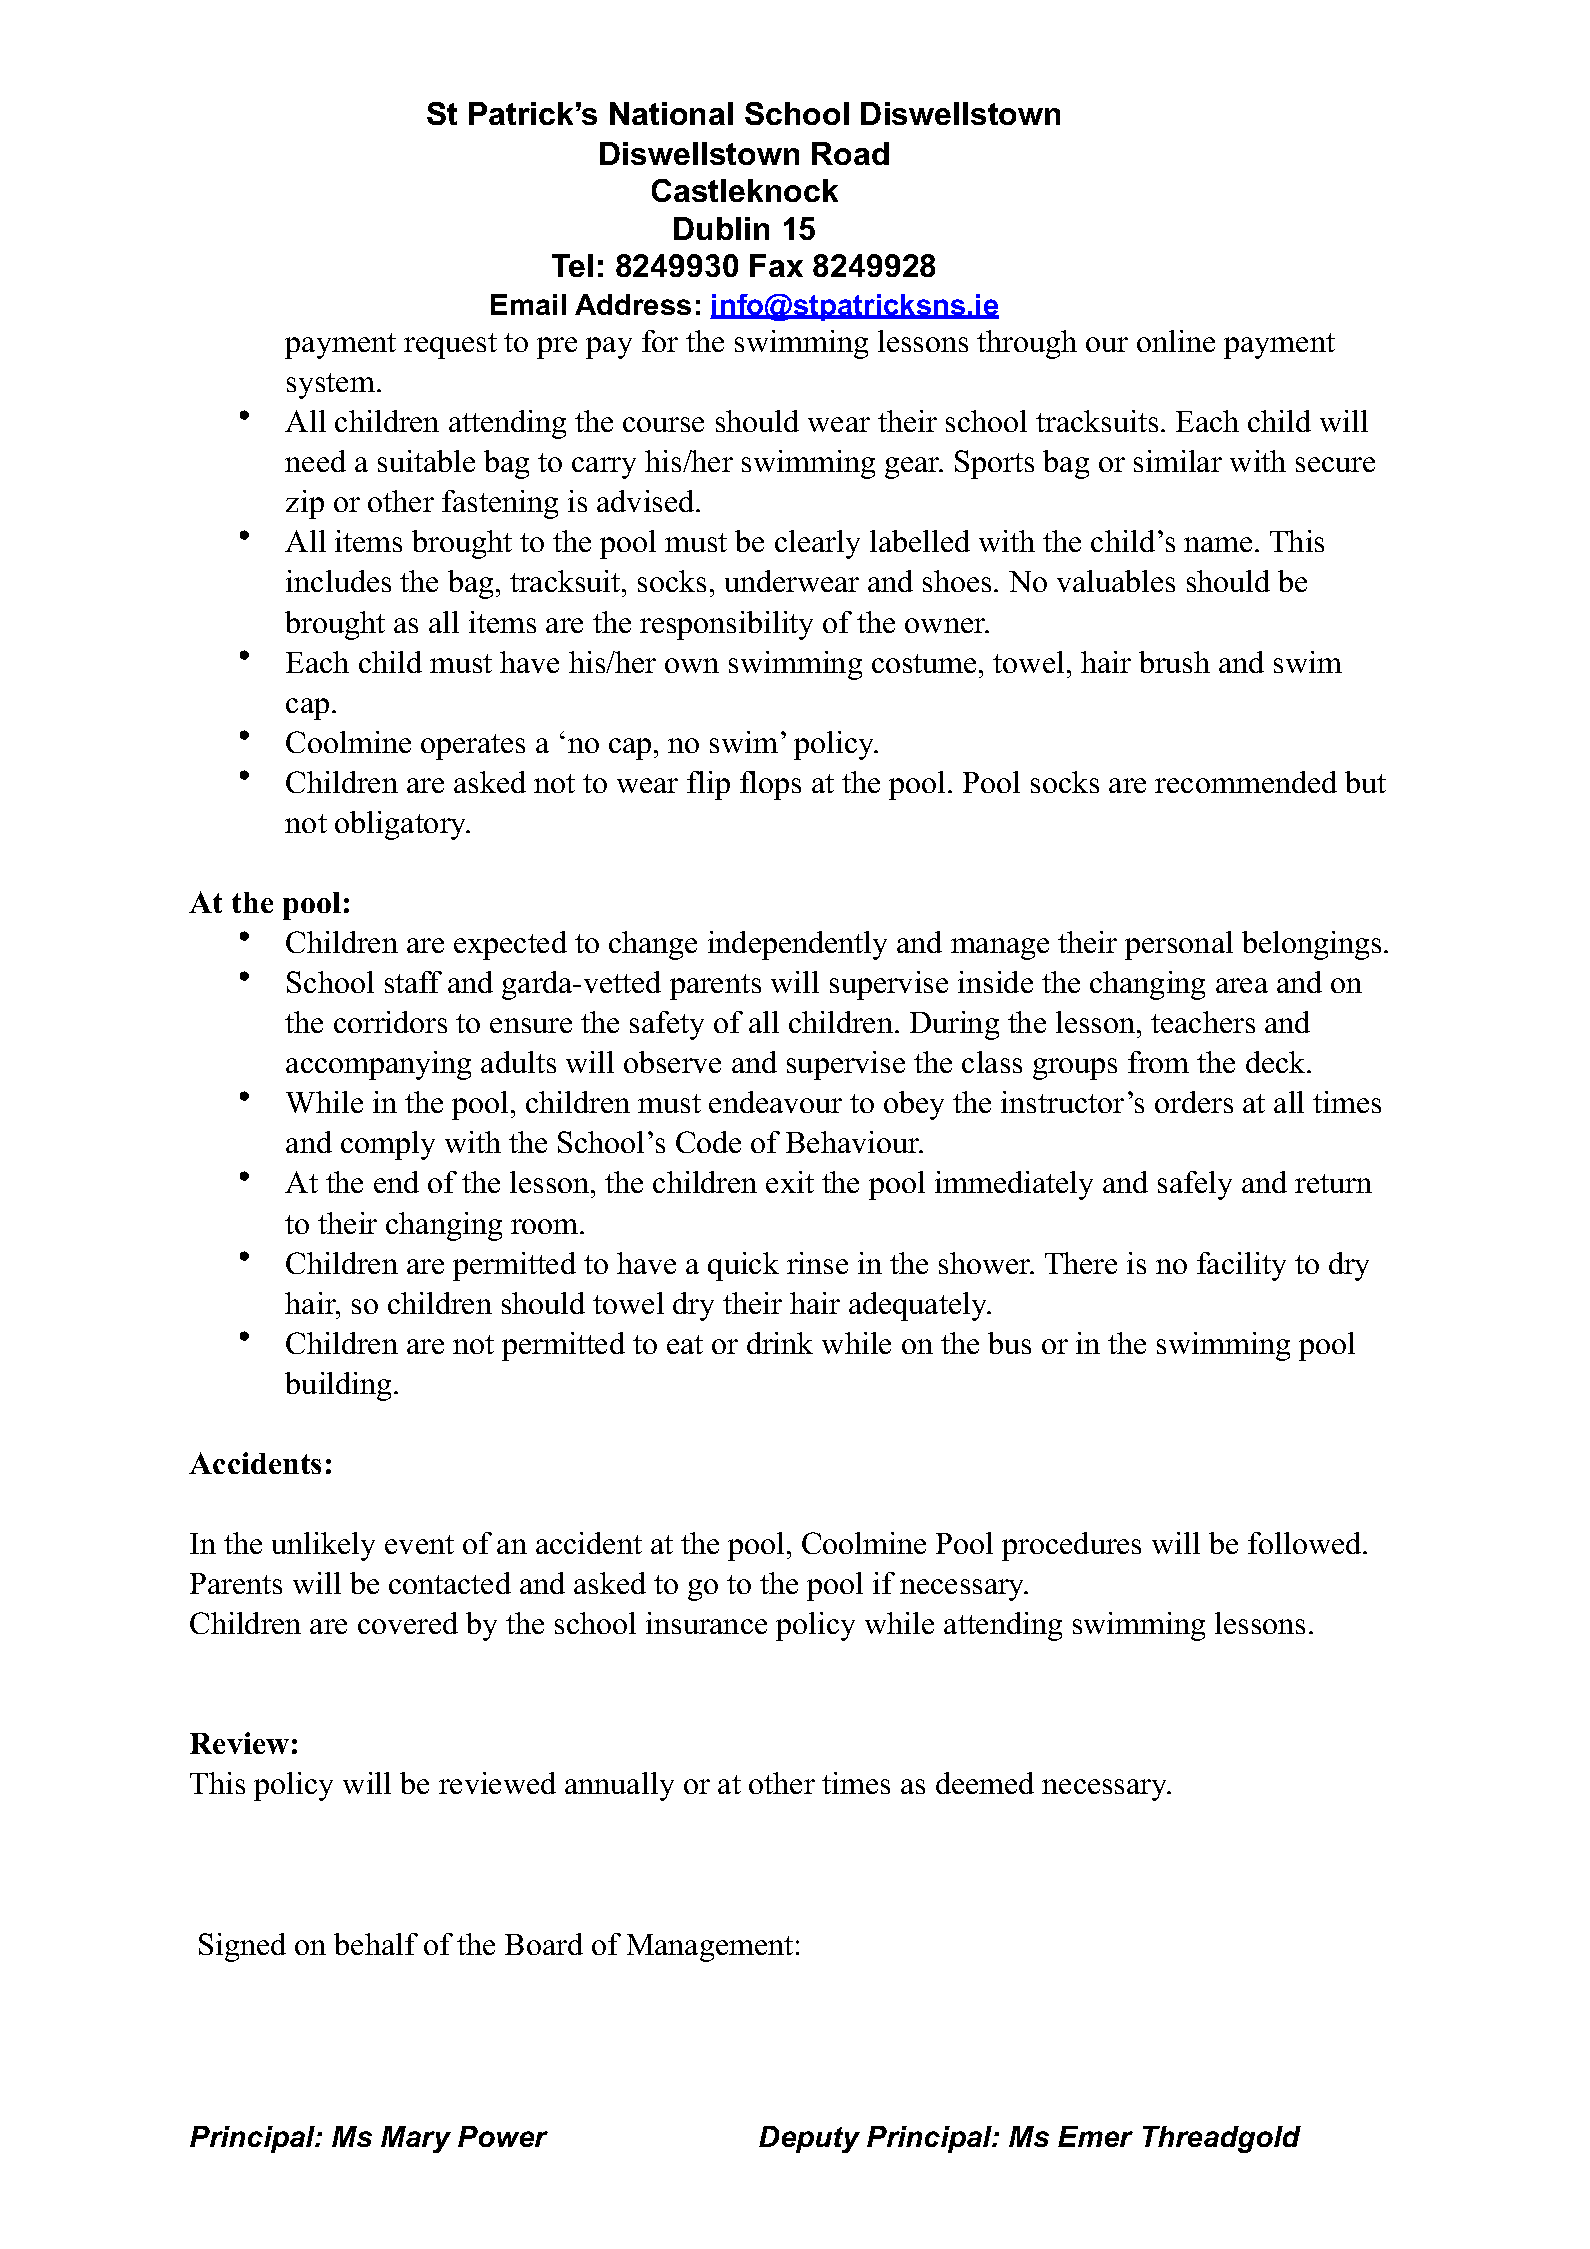  Describe the element at coordinates (402, 825) in the screenshot. I see `obligatory` at that location.
